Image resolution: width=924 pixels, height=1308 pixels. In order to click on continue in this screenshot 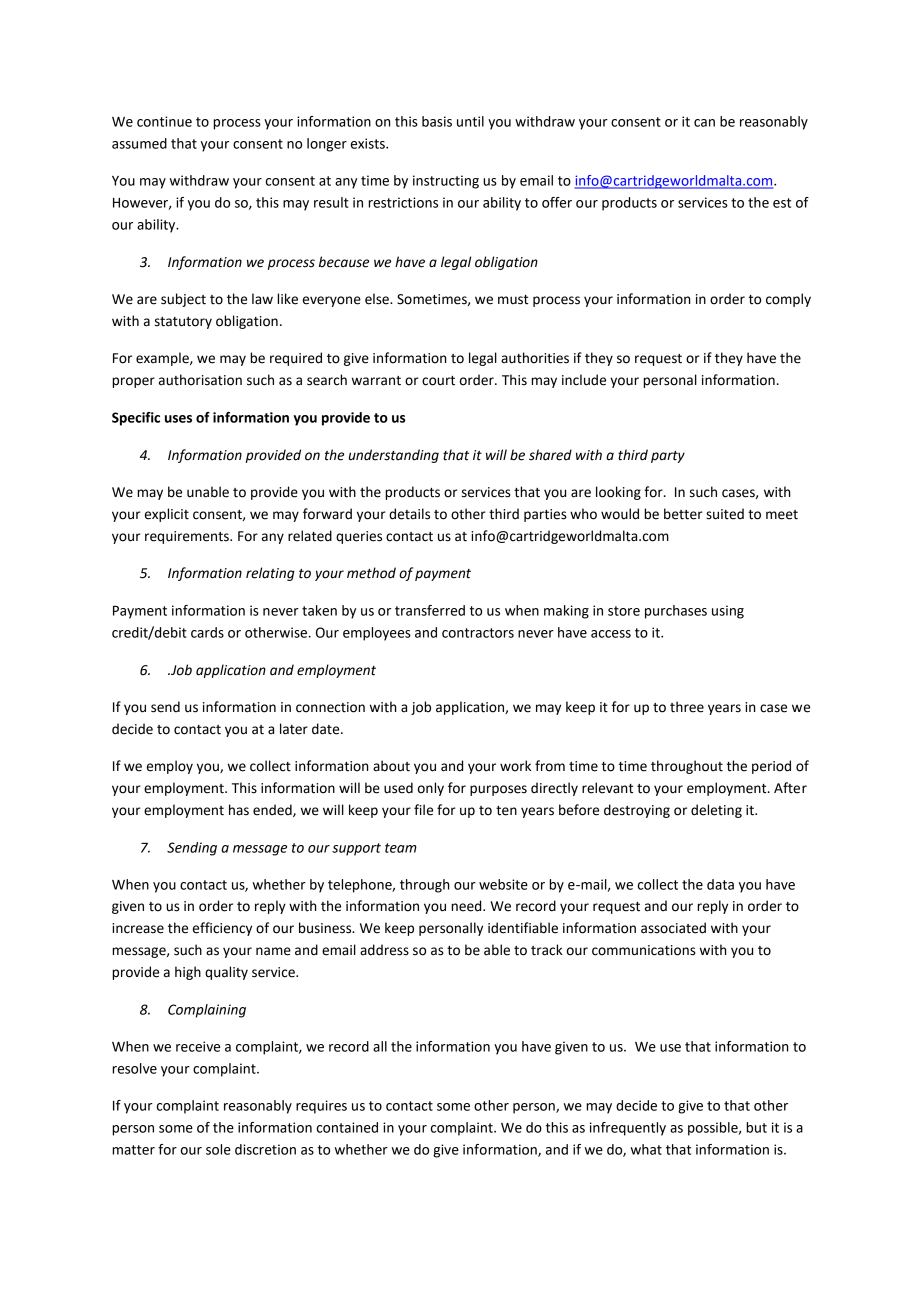, I will do `click(164, 121)`.
